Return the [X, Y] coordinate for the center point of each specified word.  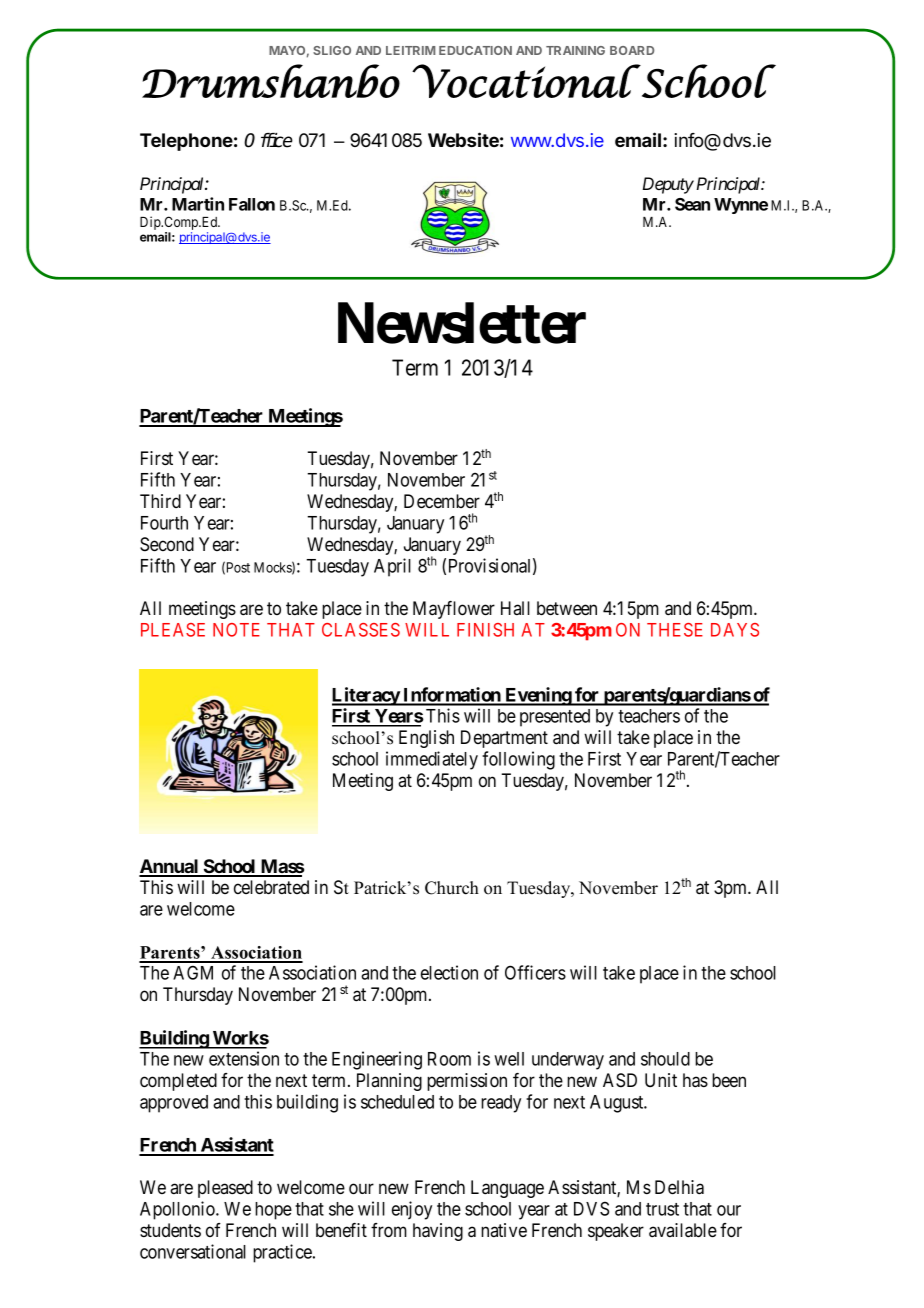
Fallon [252, 204]
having [438, 1232]
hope [273, 1211]
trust [662, 1209]
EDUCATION [475, 50]
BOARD [632, 50]
